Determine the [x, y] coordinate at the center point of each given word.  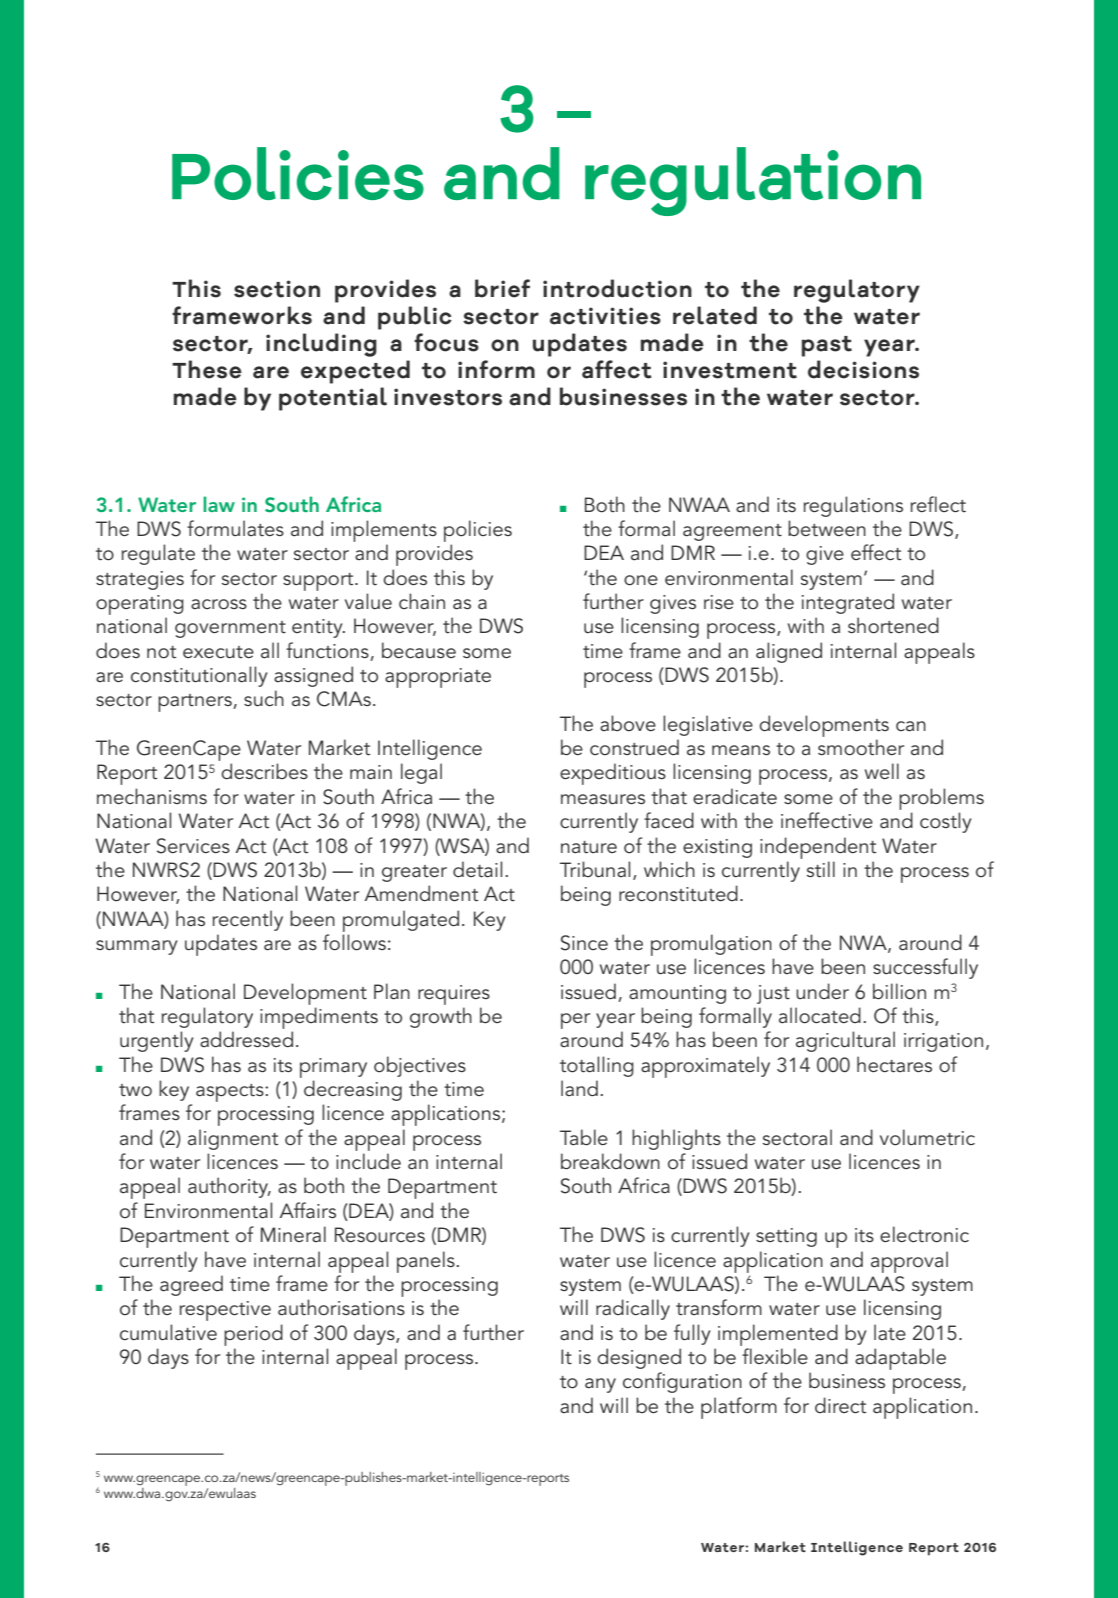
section [277, 289]
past [827, 346]
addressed [246, 1039]
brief [502, 288]
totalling [597, 1066]
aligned [789, 652]
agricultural [845, 1041]
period [253, 1335]
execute [218, 652]
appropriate [438, 678]
